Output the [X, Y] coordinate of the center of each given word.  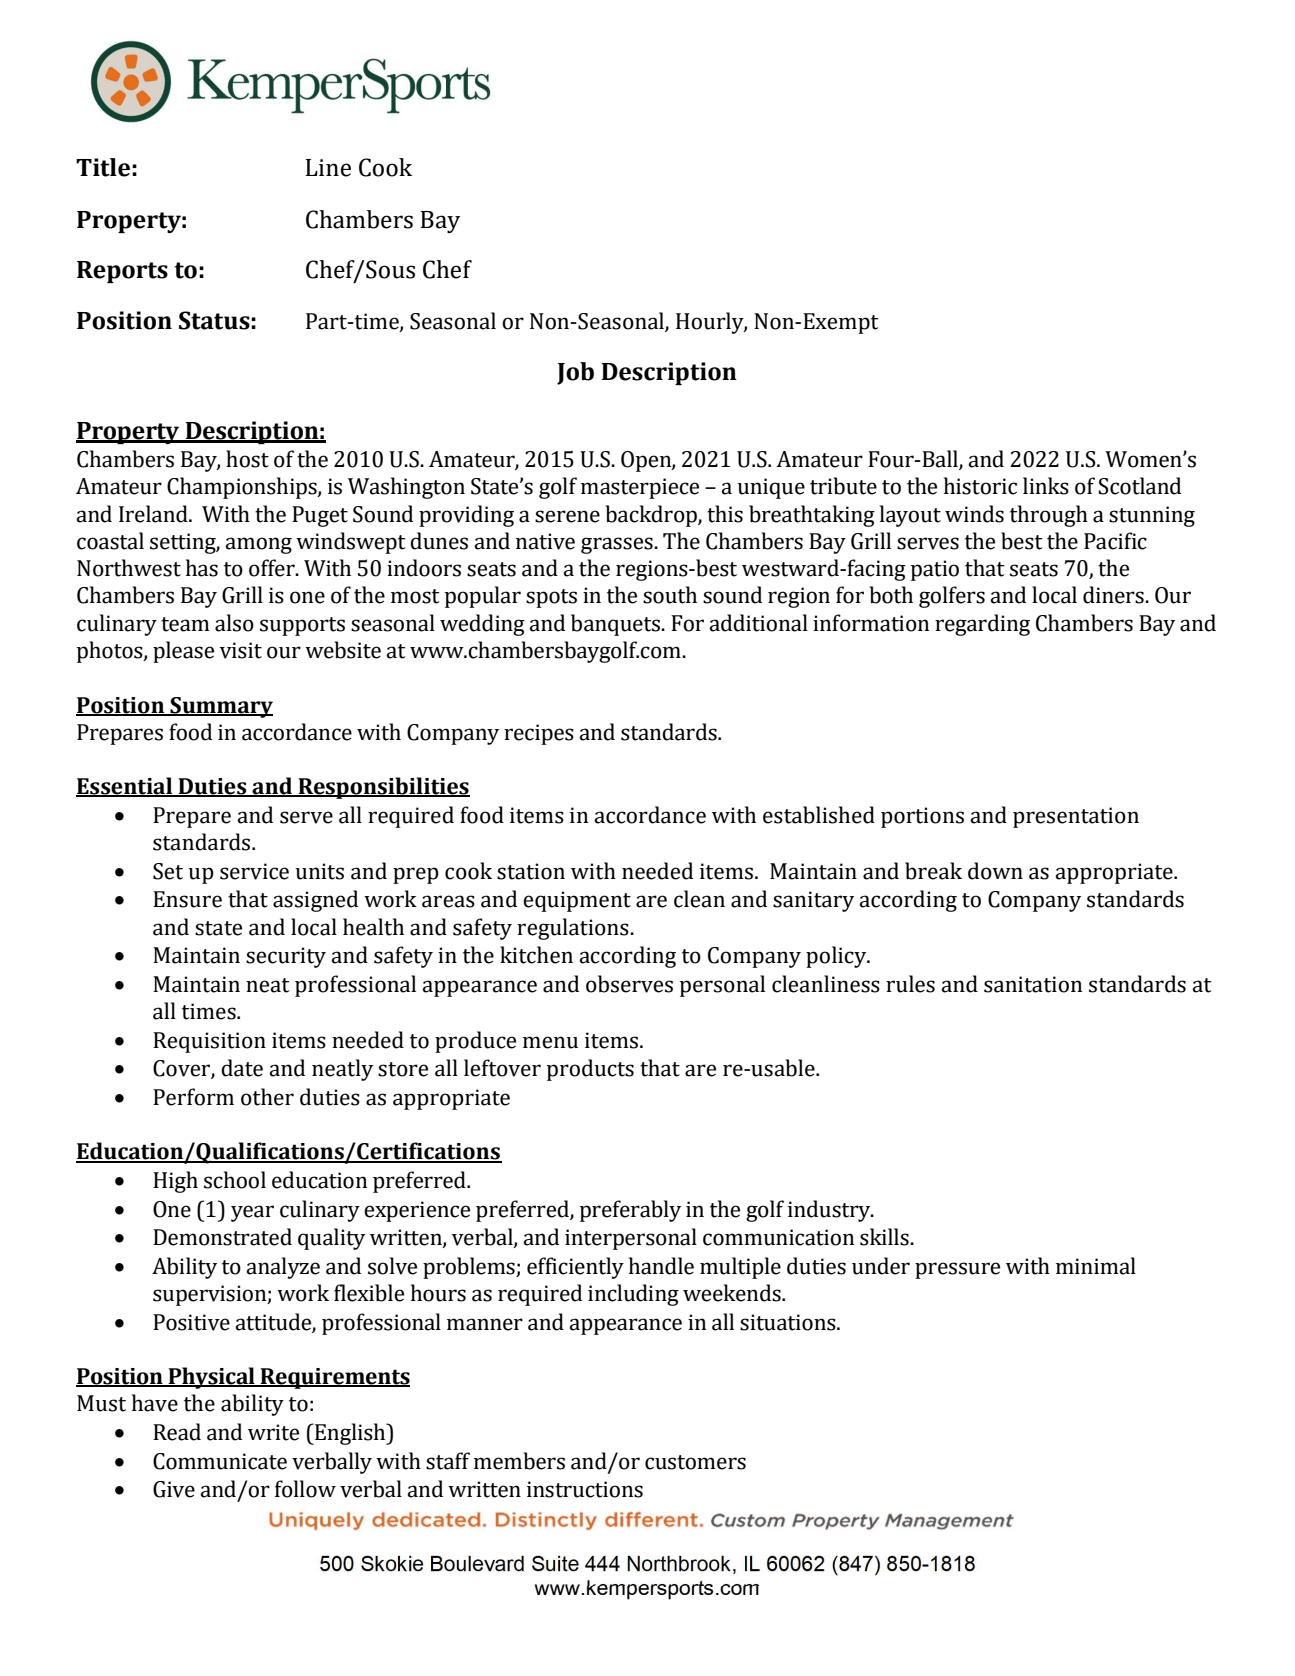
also [234, 623]
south [670, 595]
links [1046, 486]
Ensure [187, 899]
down [995, 871]
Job [575, 373]
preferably [630, 1211]
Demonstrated [222, 1237]
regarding [982, 625]
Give [174, 1489]
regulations [574, 929]
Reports [122, 272]
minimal [1096, 1266]
